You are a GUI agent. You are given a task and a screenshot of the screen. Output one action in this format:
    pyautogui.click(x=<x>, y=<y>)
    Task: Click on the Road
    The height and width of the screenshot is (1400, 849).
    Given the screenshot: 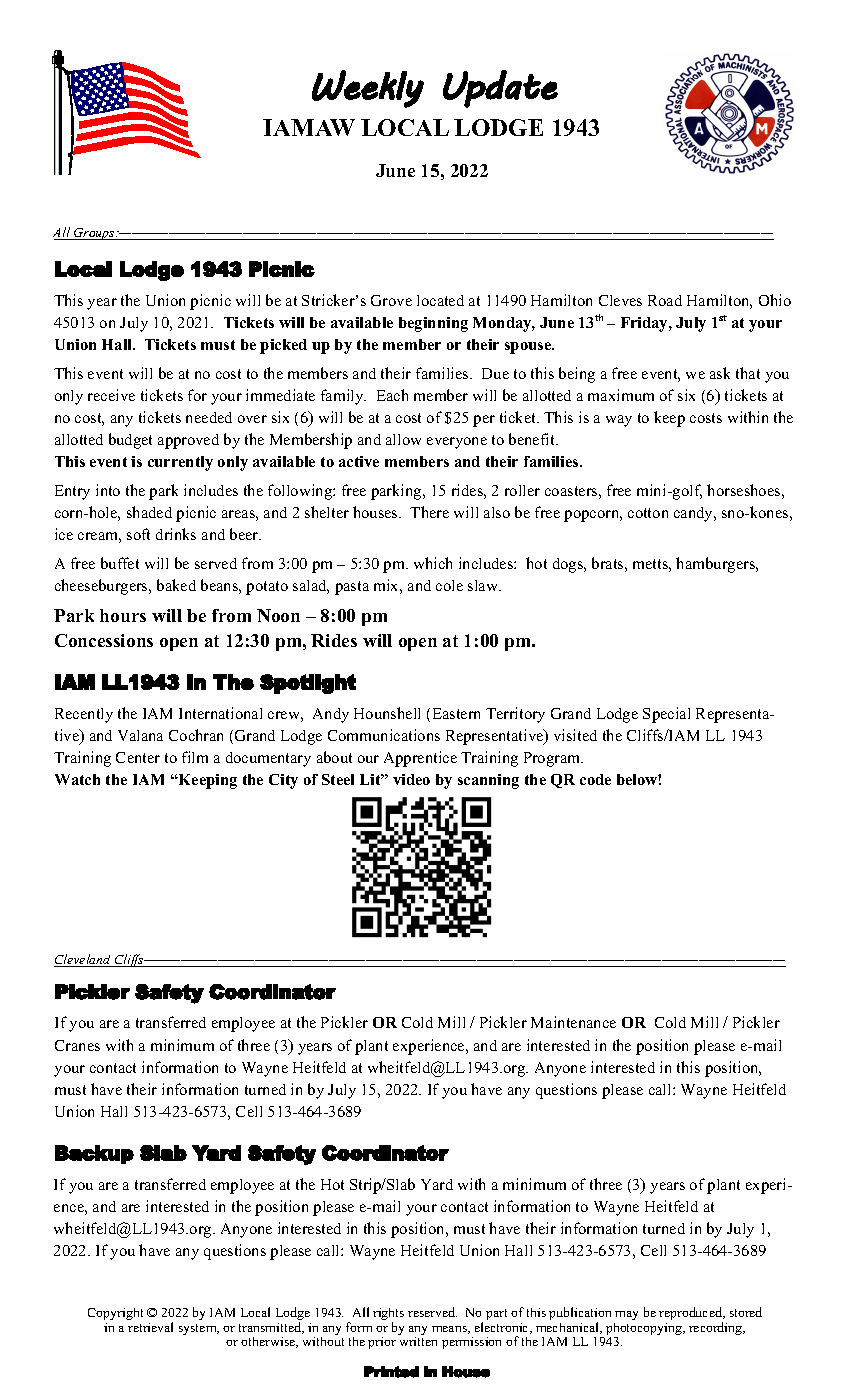 What is the action you would take?
    pyautogui.click(x=665, y=300)
